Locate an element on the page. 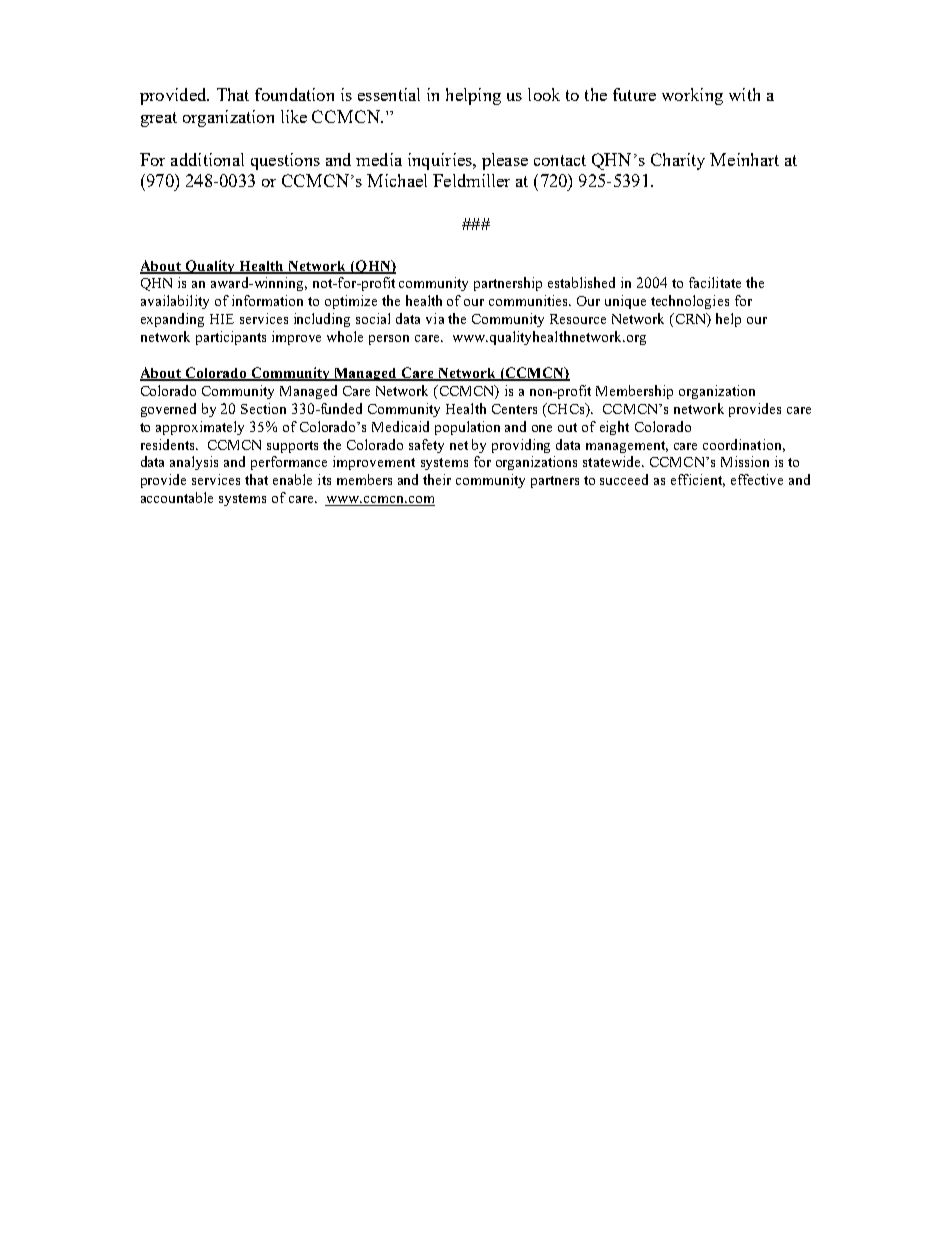 This page has width=952, height=1233. working is located at coordinates (692, 96).
